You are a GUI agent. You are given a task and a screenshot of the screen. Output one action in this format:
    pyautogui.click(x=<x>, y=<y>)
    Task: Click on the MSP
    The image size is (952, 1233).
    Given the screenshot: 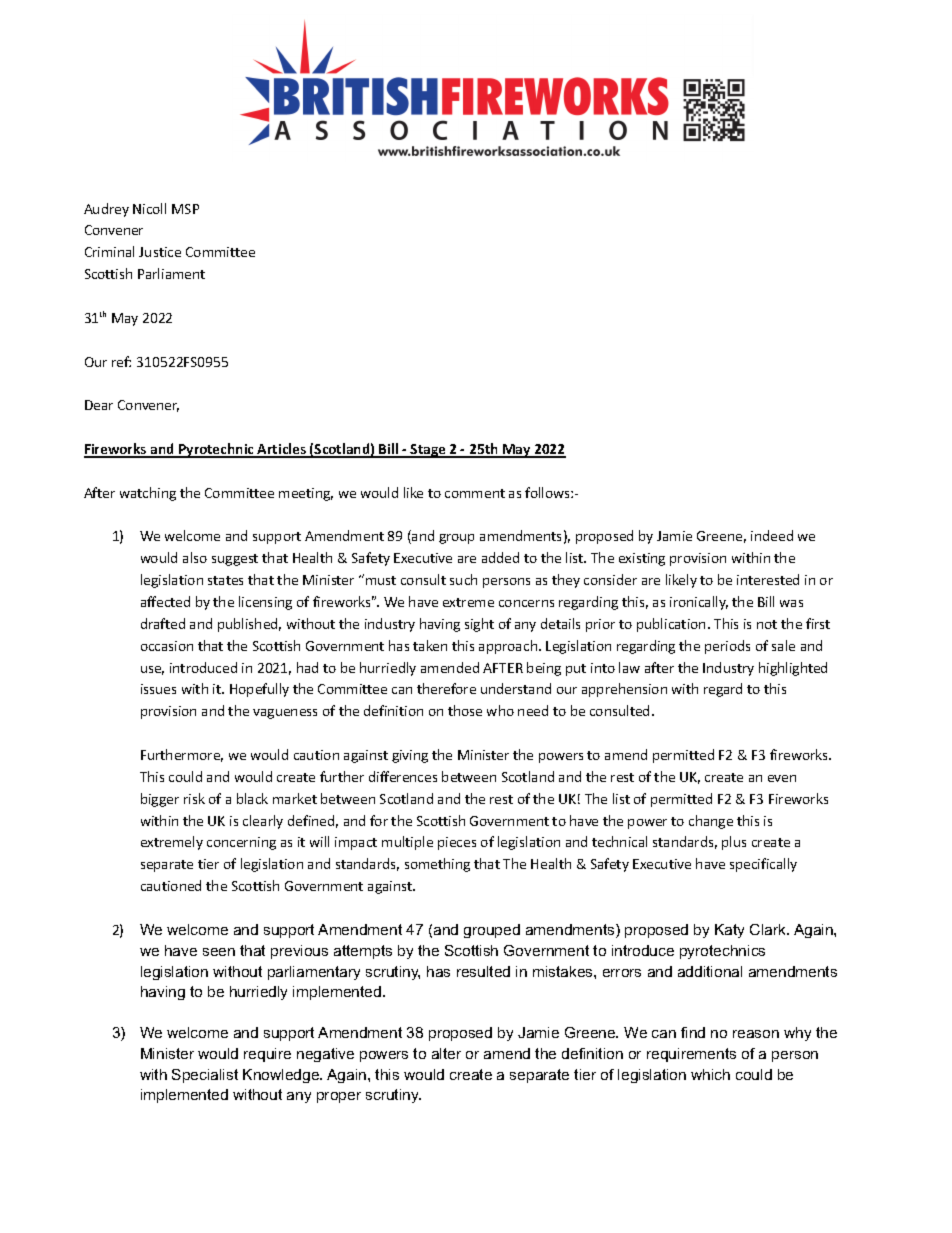 What is the action you would take?
    pyautogui.click(x=185, y=209)
